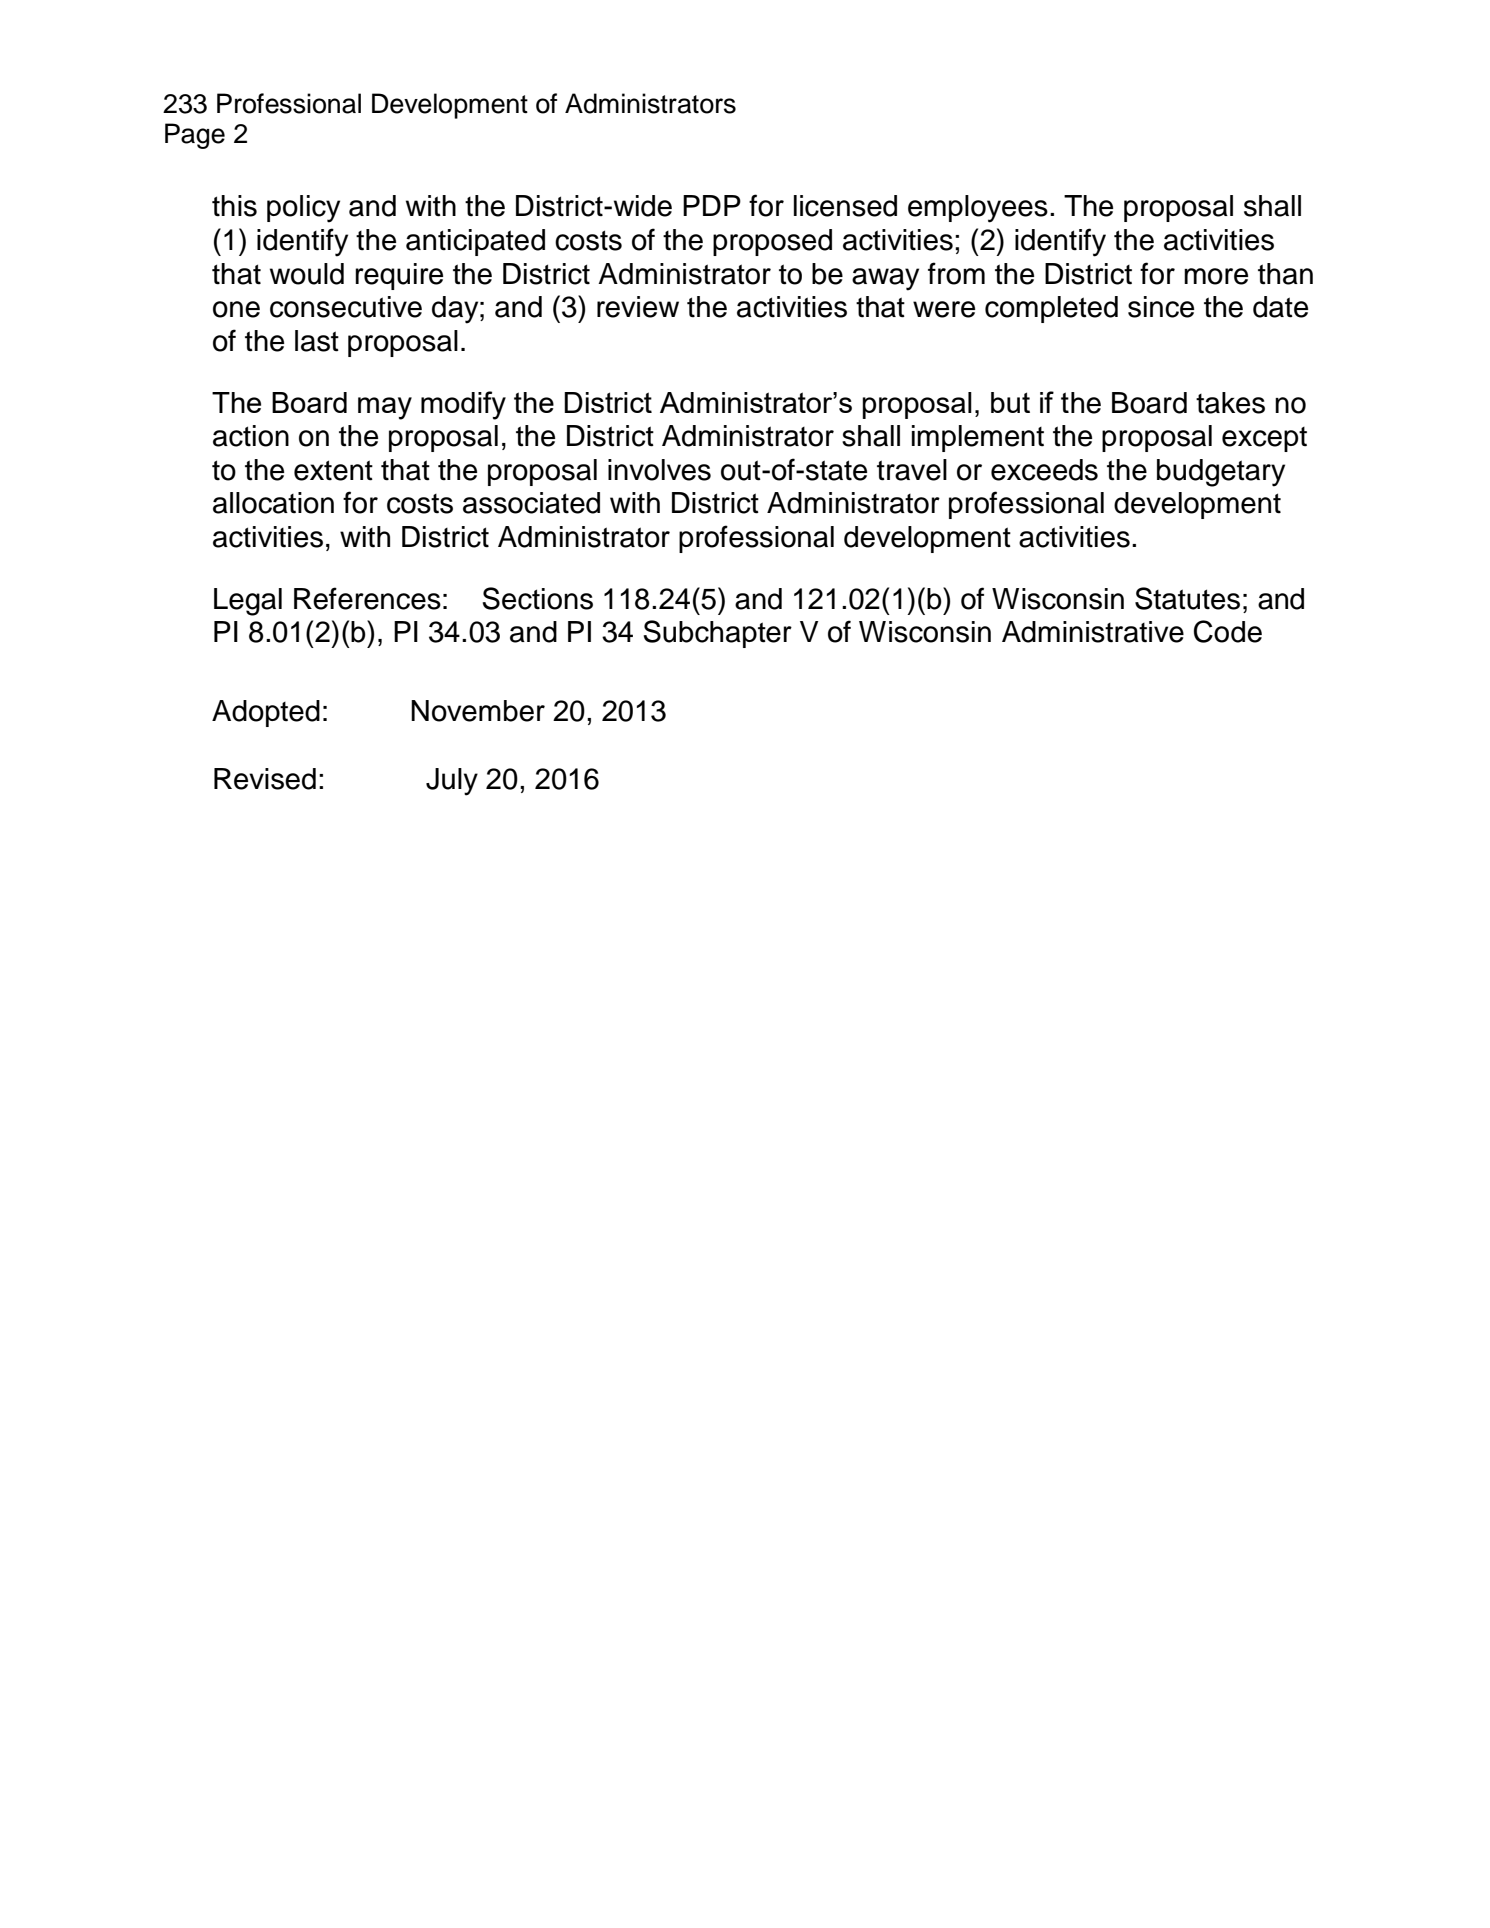  What do you see at coordinates (385, 408) in the screenshot?
I see `may` at bounding box center [385, 408].
